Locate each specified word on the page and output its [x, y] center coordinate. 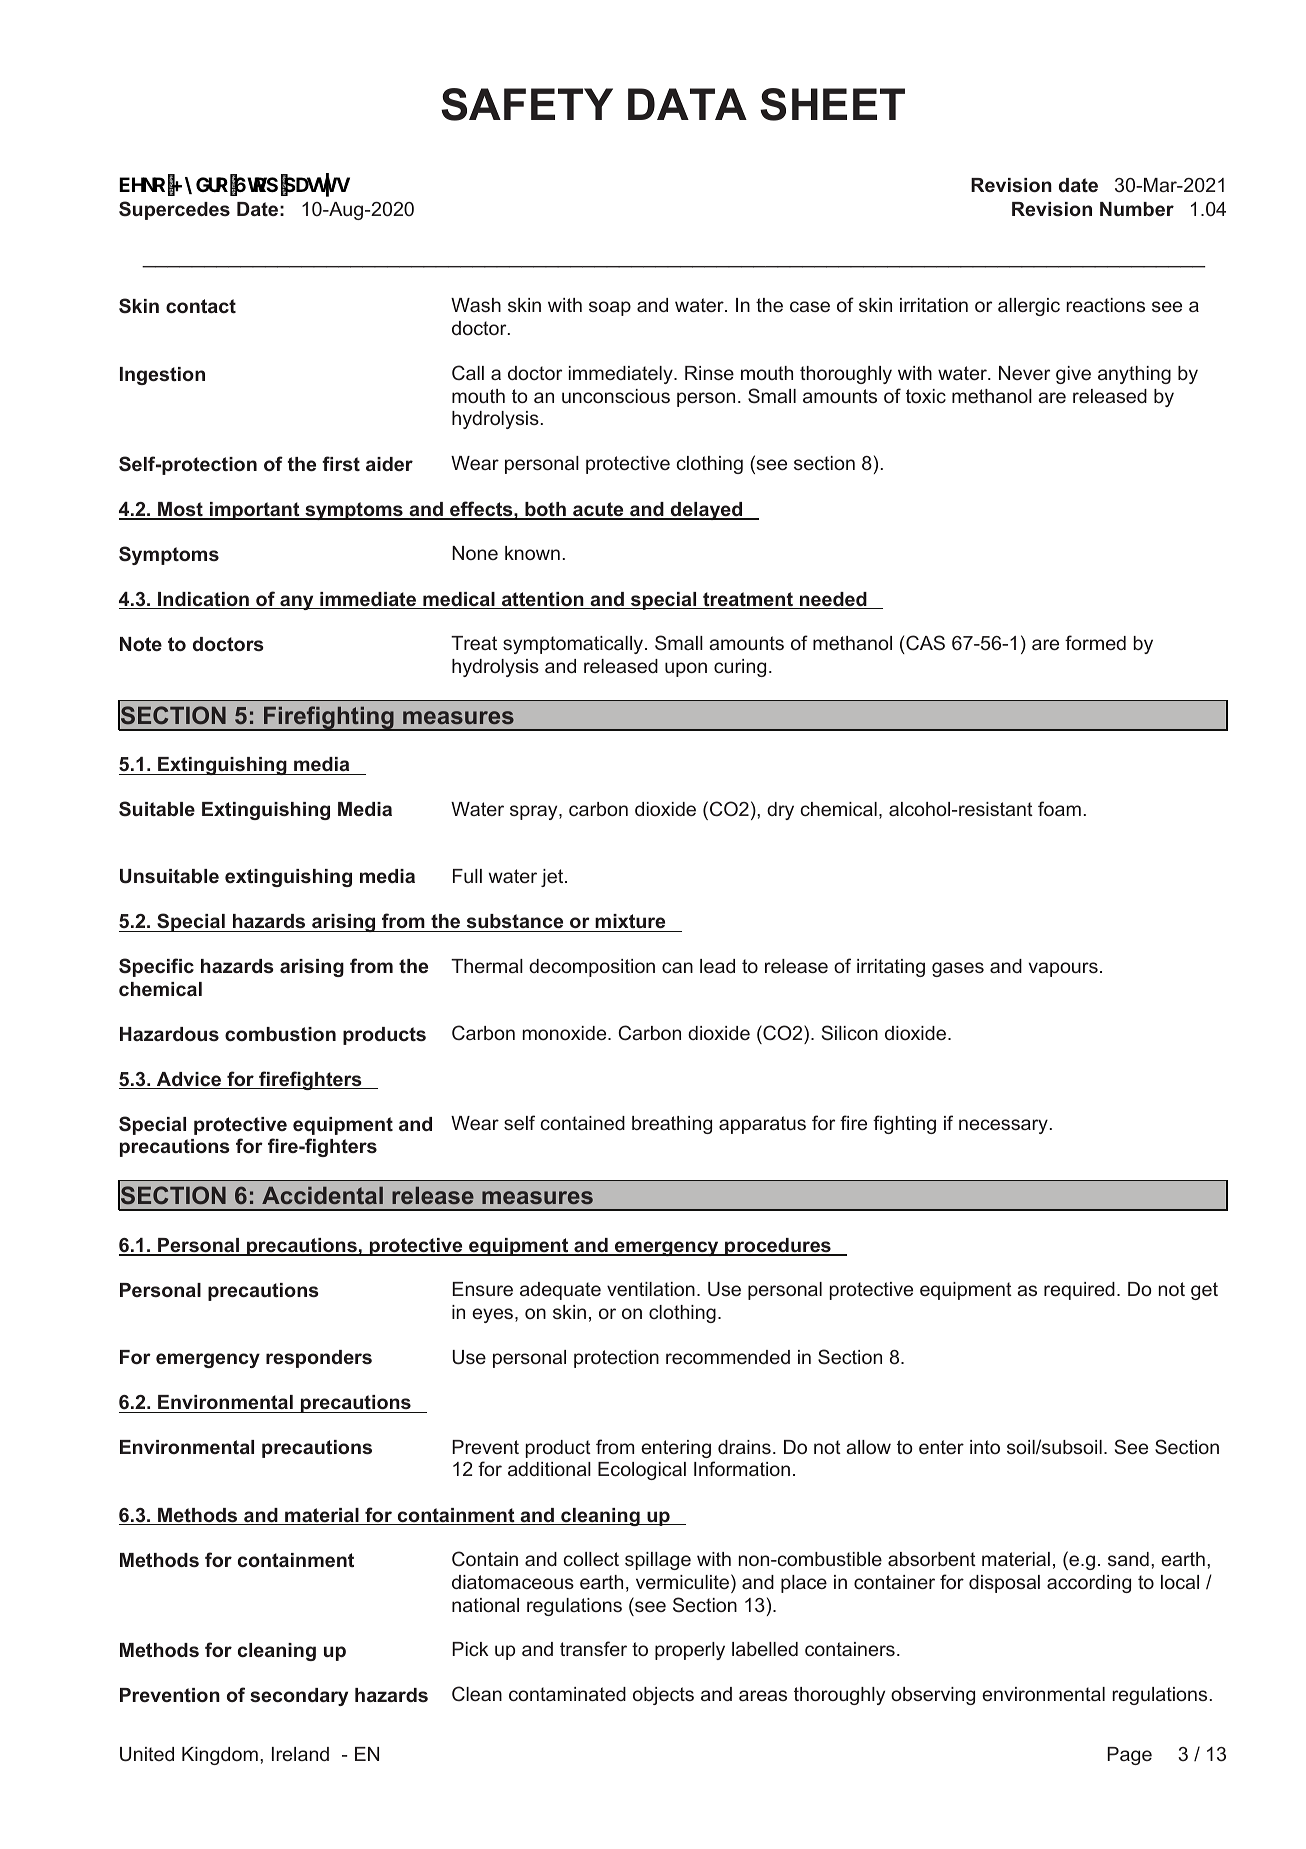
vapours [1063, 969]
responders [319, 1359]
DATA [687, 104]
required [1079, 1291]
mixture [630, 921]
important [254, 511]
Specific [156, 967]
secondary [299, 1697]
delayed [707, 511]
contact [201, 306]
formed [1095, 642]
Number [1137, 209]
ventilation [651, 1289]
